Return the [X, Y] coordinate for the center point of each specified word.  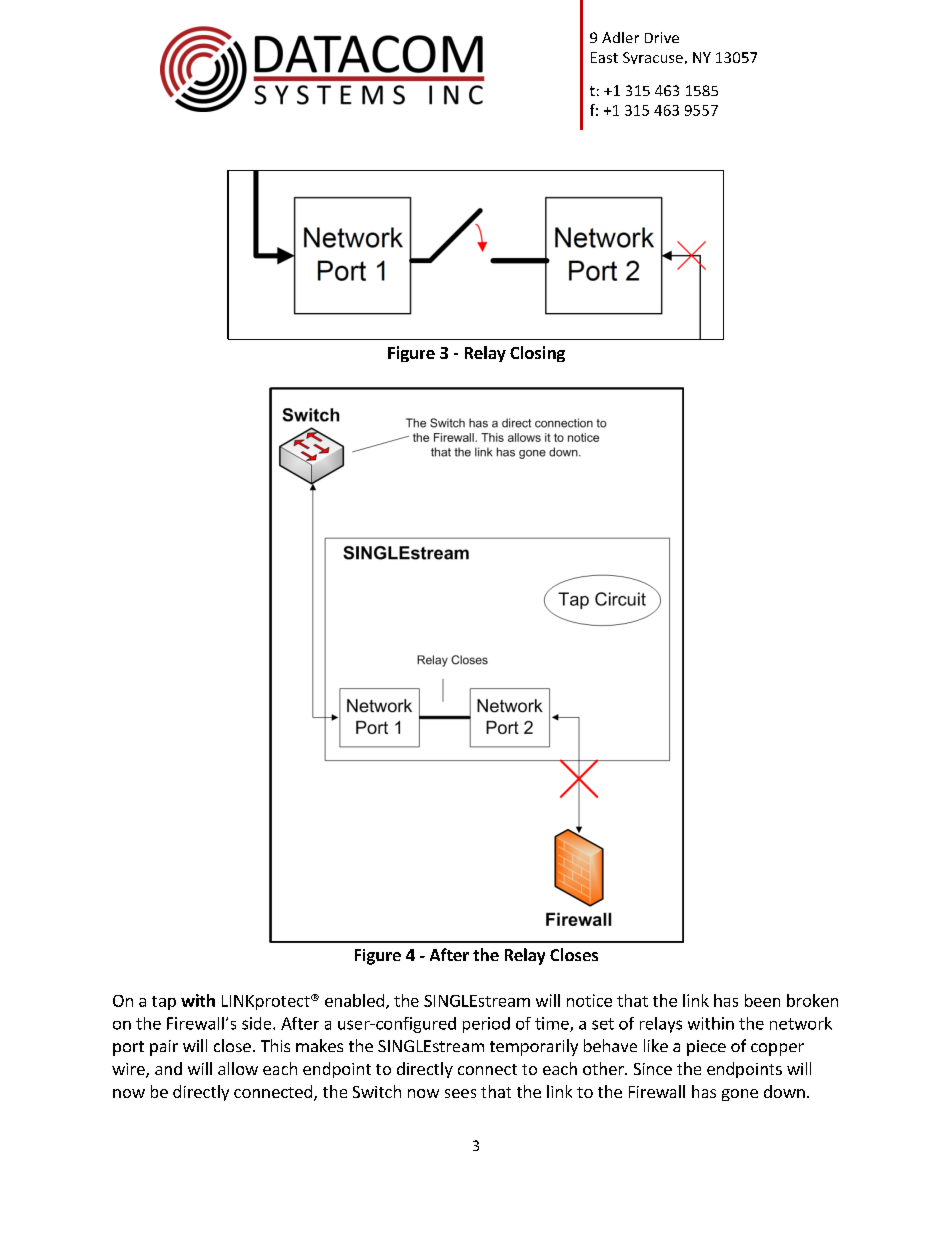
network [801, 1023]
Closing [537, 354]
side [258, 1023]
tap [164, 1003]
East [604, 57]
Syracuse [653, 58]
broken [812, 1000]
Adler [620, 37]
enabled [354, 1000]
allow [238, 1068]
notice [589, 1000]
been [762, 1000]
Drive [662, 37]
